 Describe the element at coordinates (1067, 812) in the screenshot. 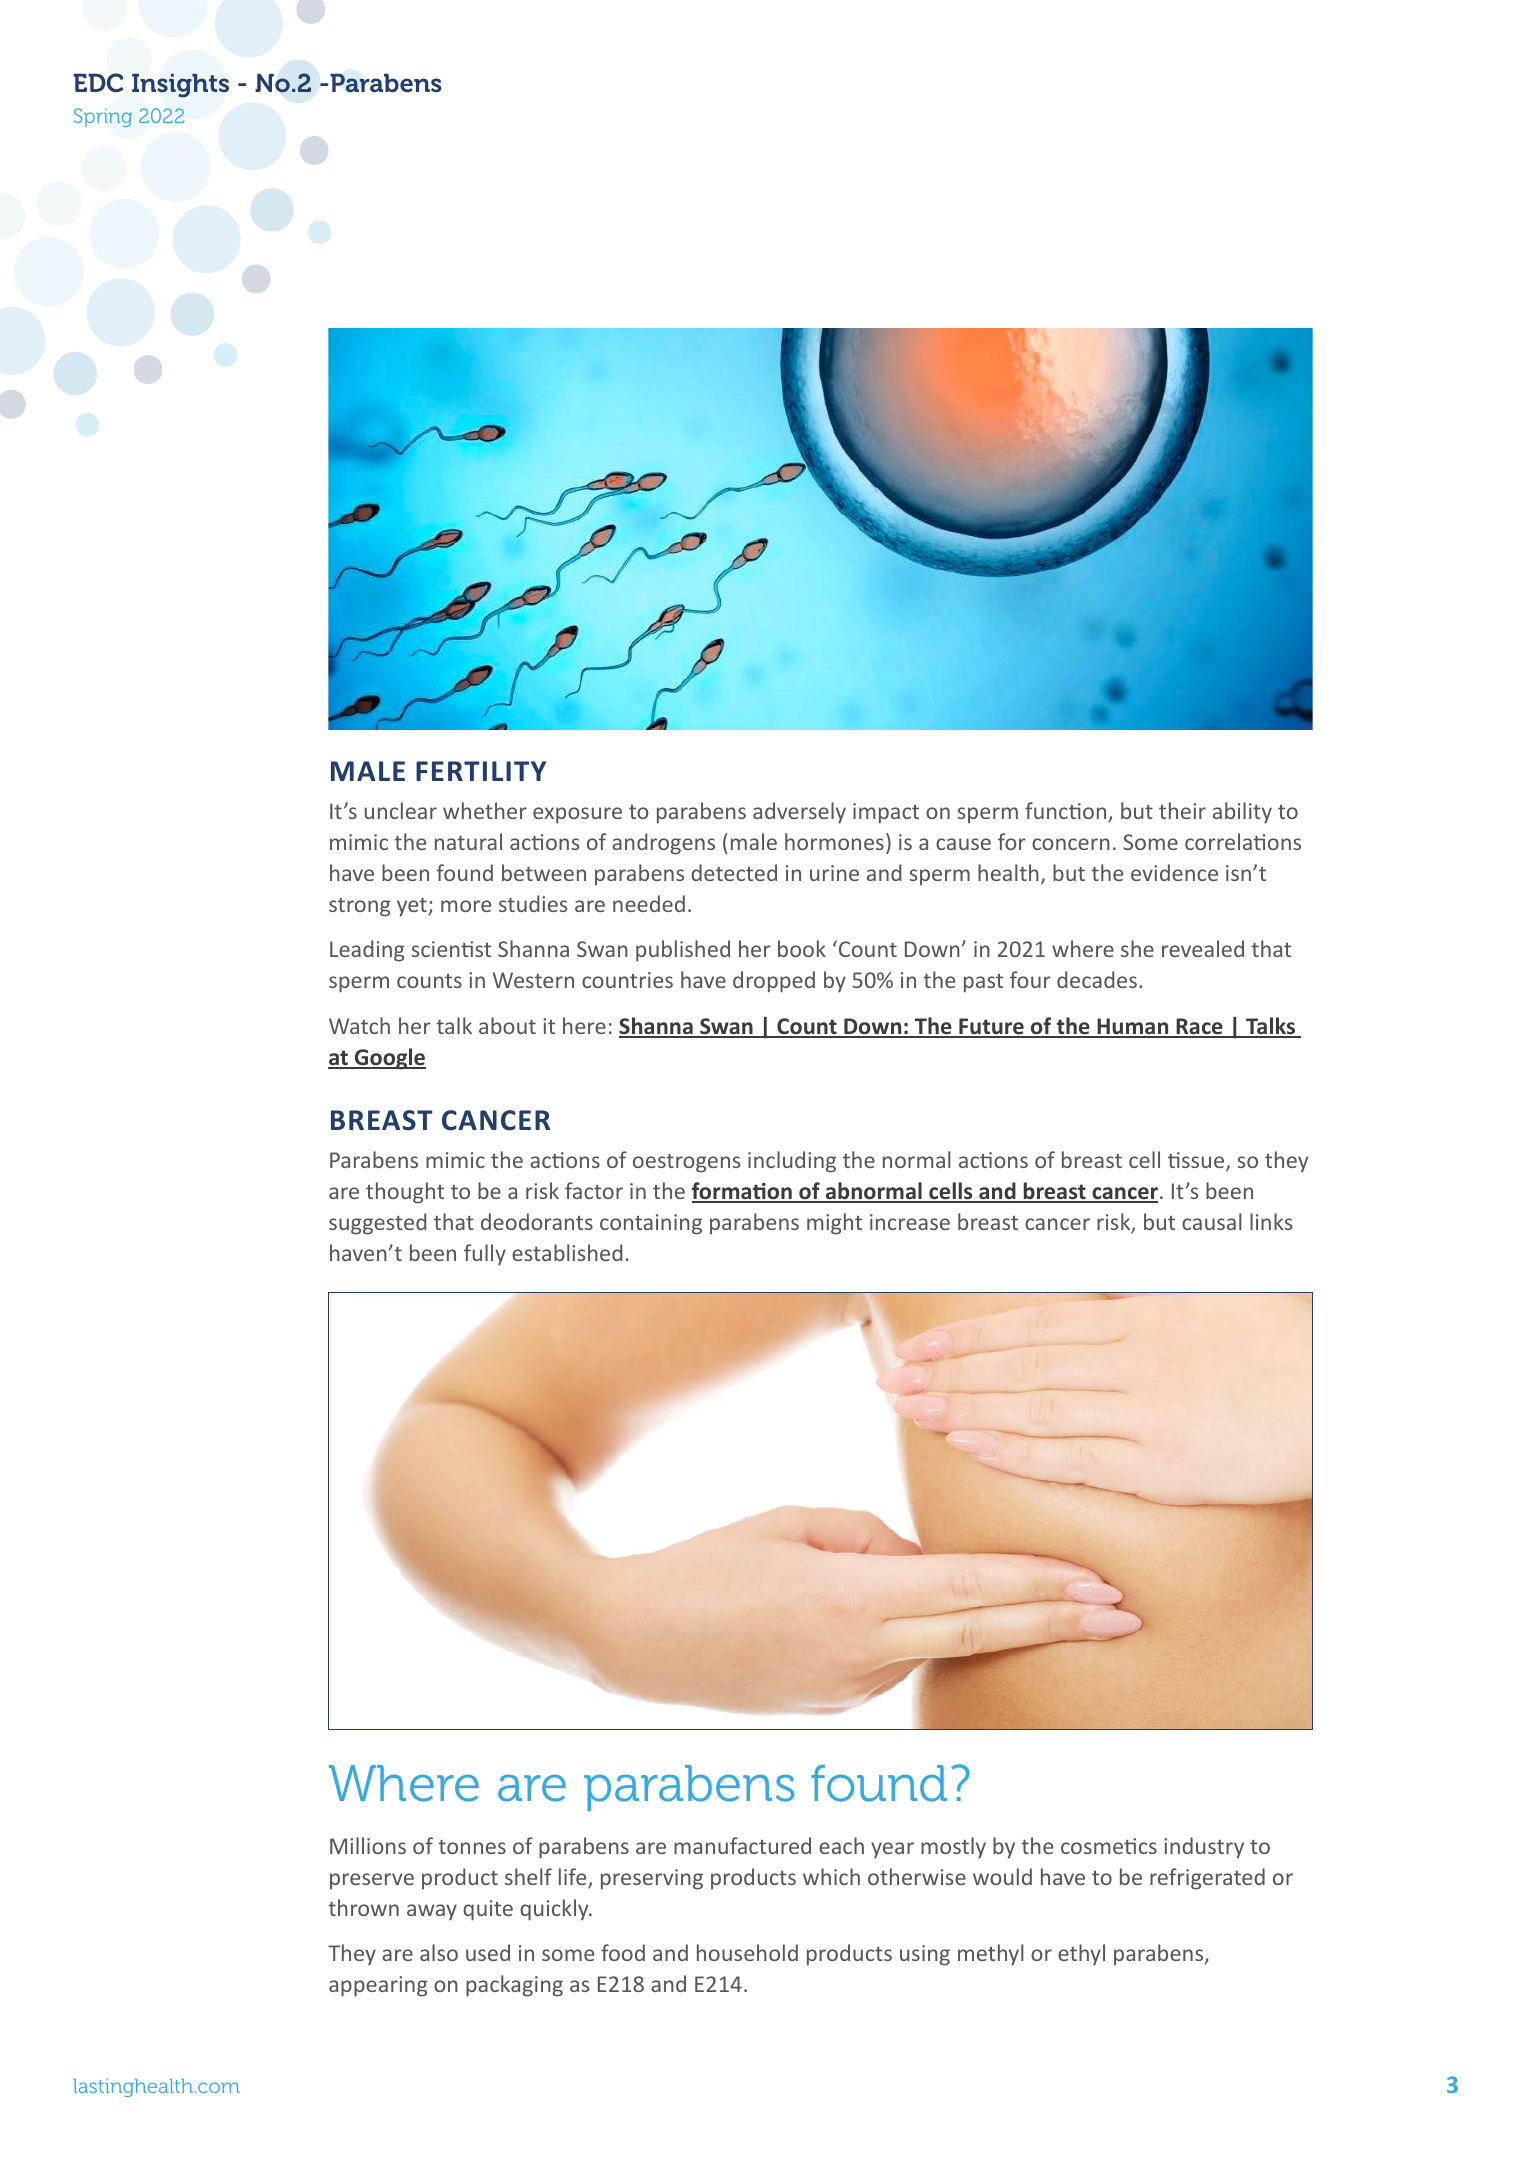

I see `function` at that location.
